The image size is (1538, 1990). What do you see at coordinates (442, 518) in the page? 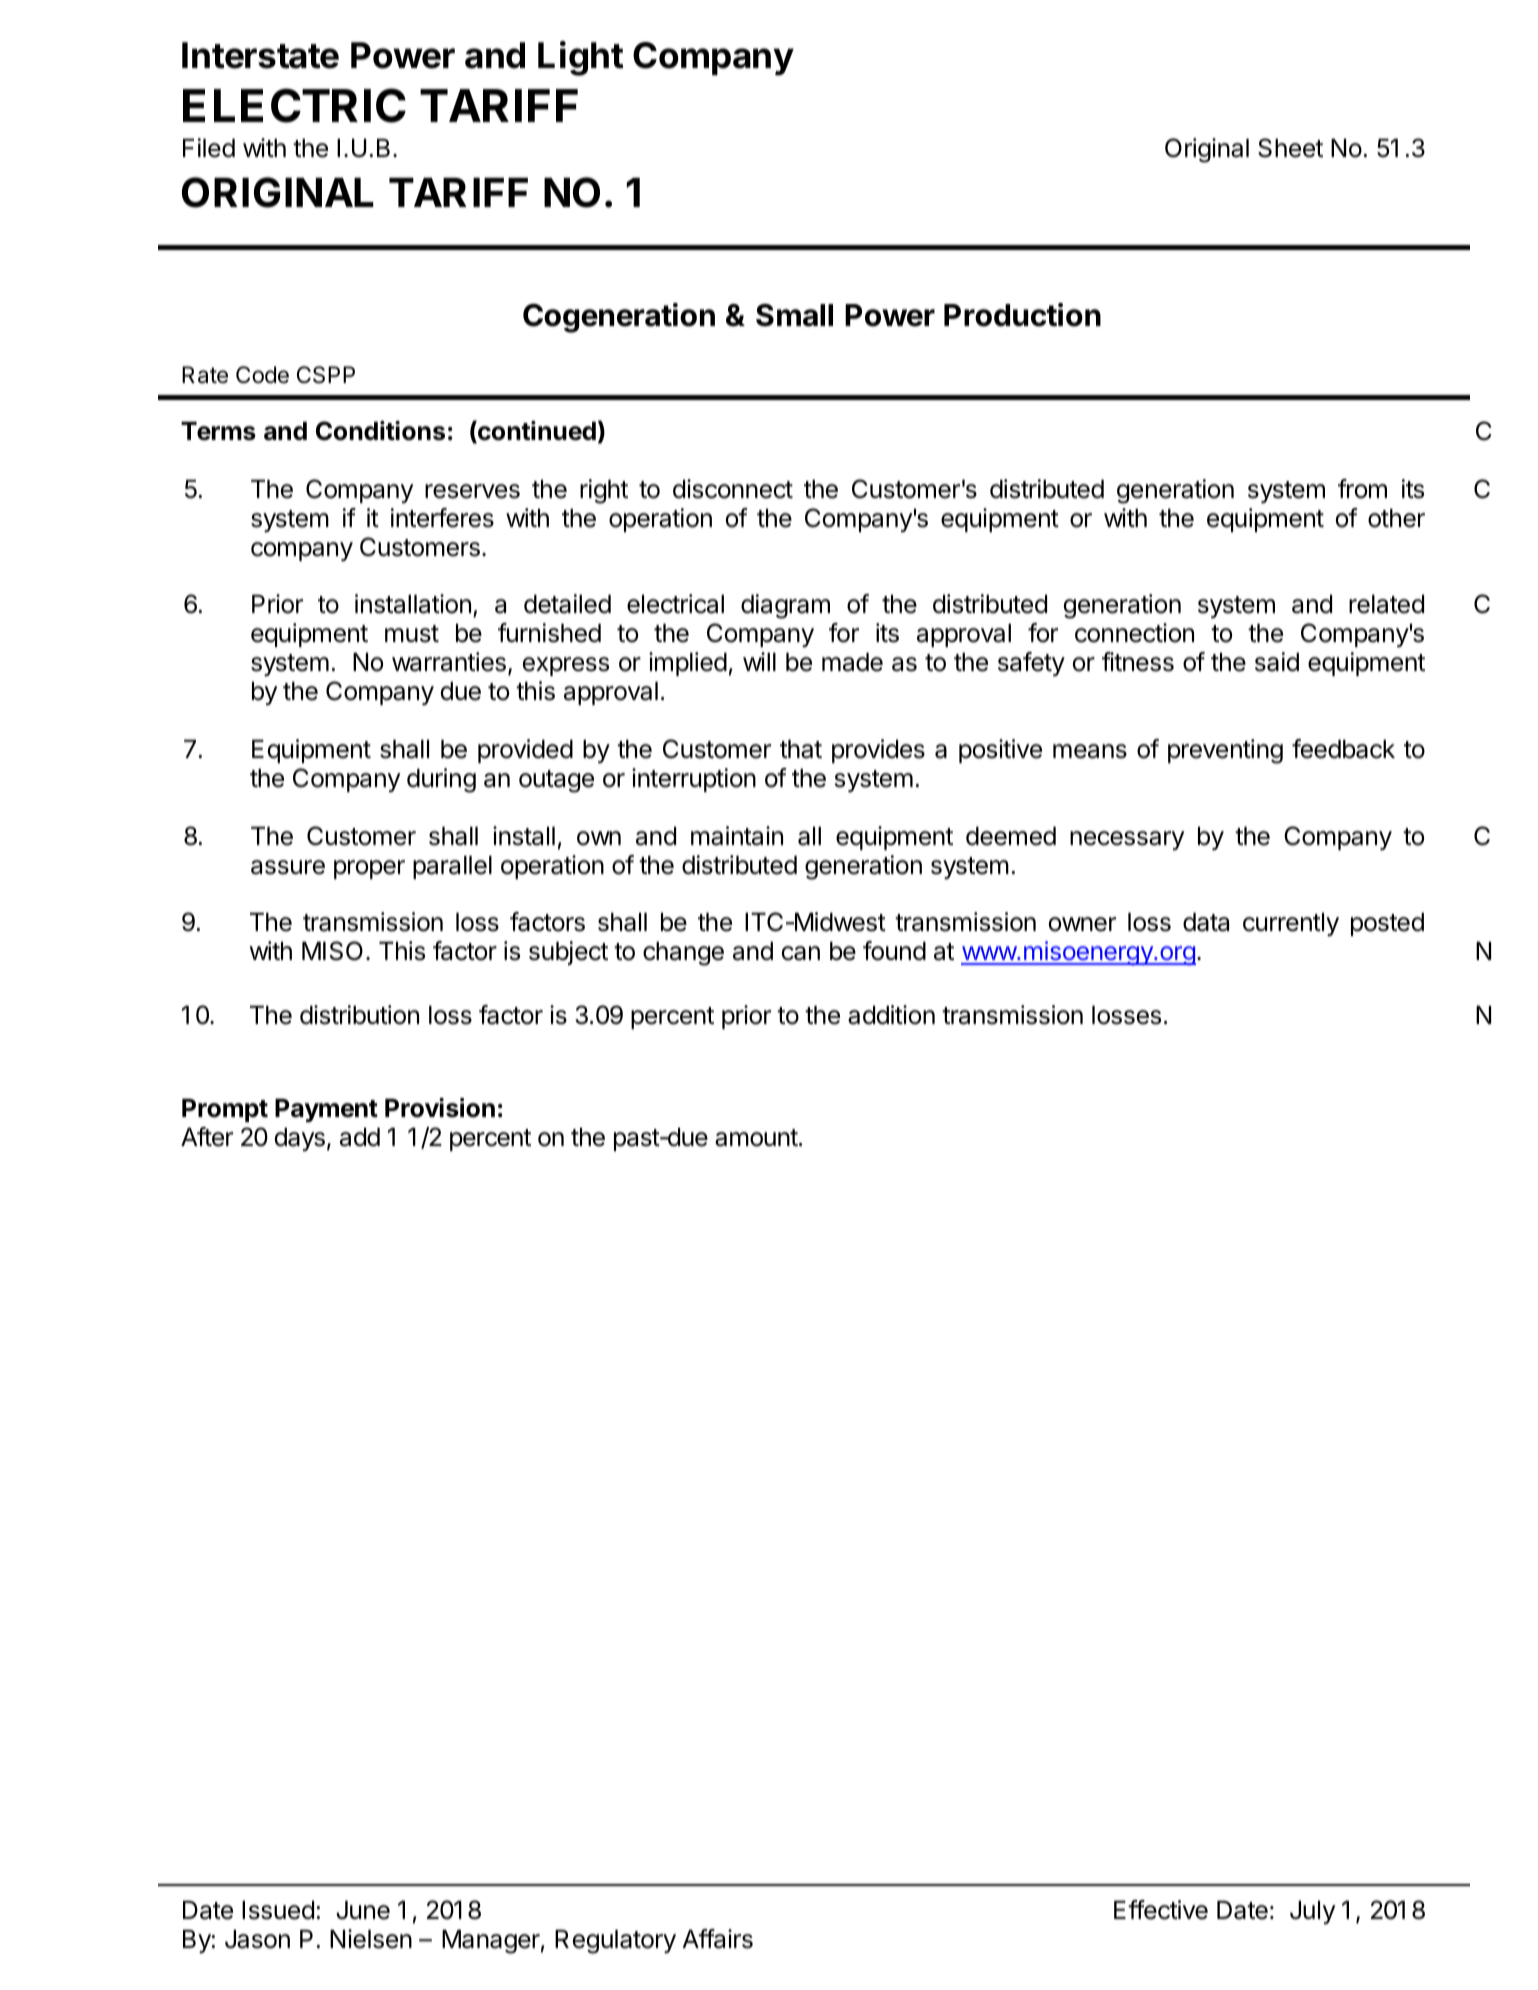
I see `interferes` at bounding box center [442, 518].
